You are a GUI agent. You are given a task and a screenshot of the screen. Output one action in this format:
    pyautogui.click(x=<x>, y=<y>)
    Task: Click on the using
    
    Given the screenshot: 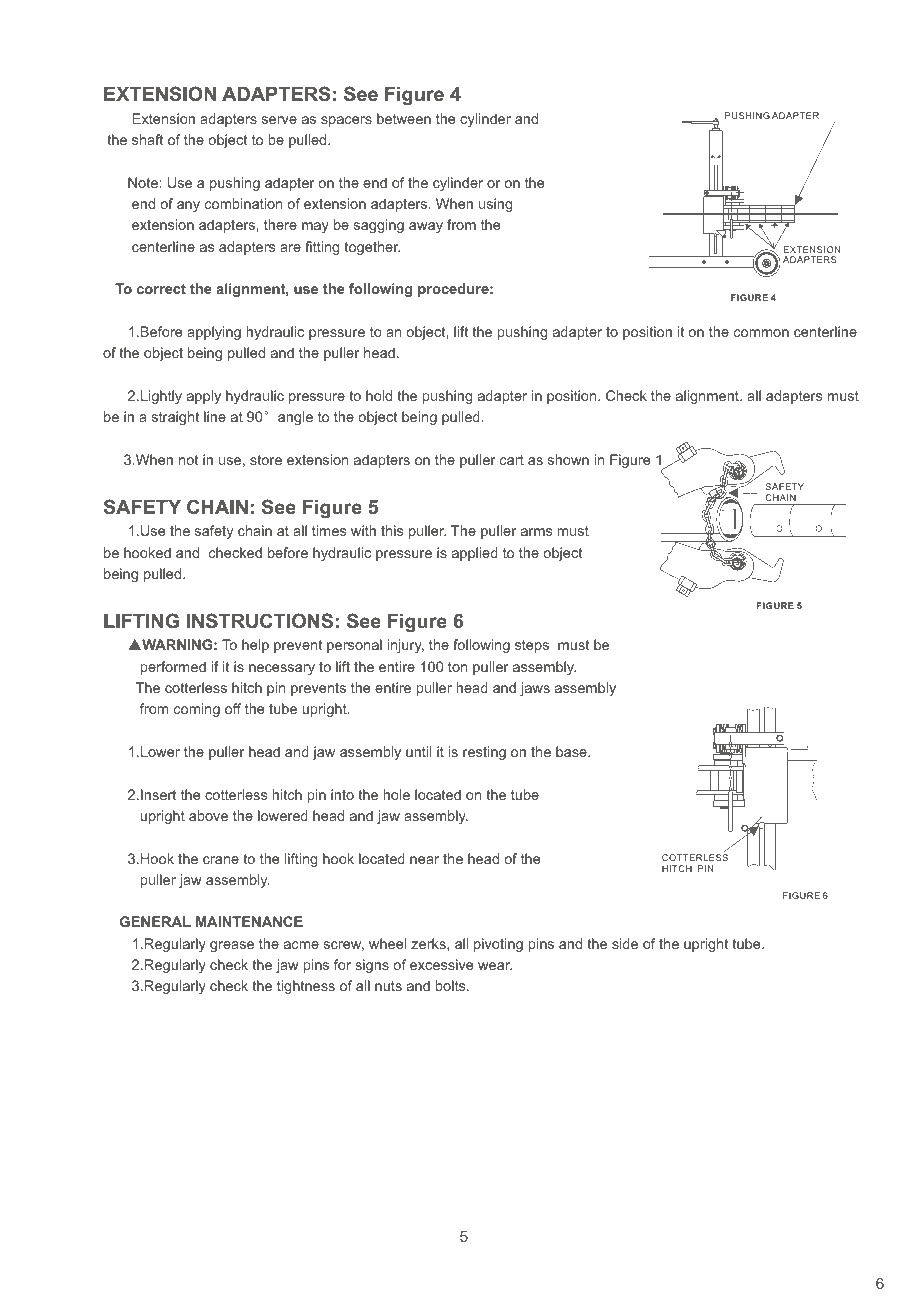 What is the action you would take?
    pyautogui.click(x=495, y=205)
